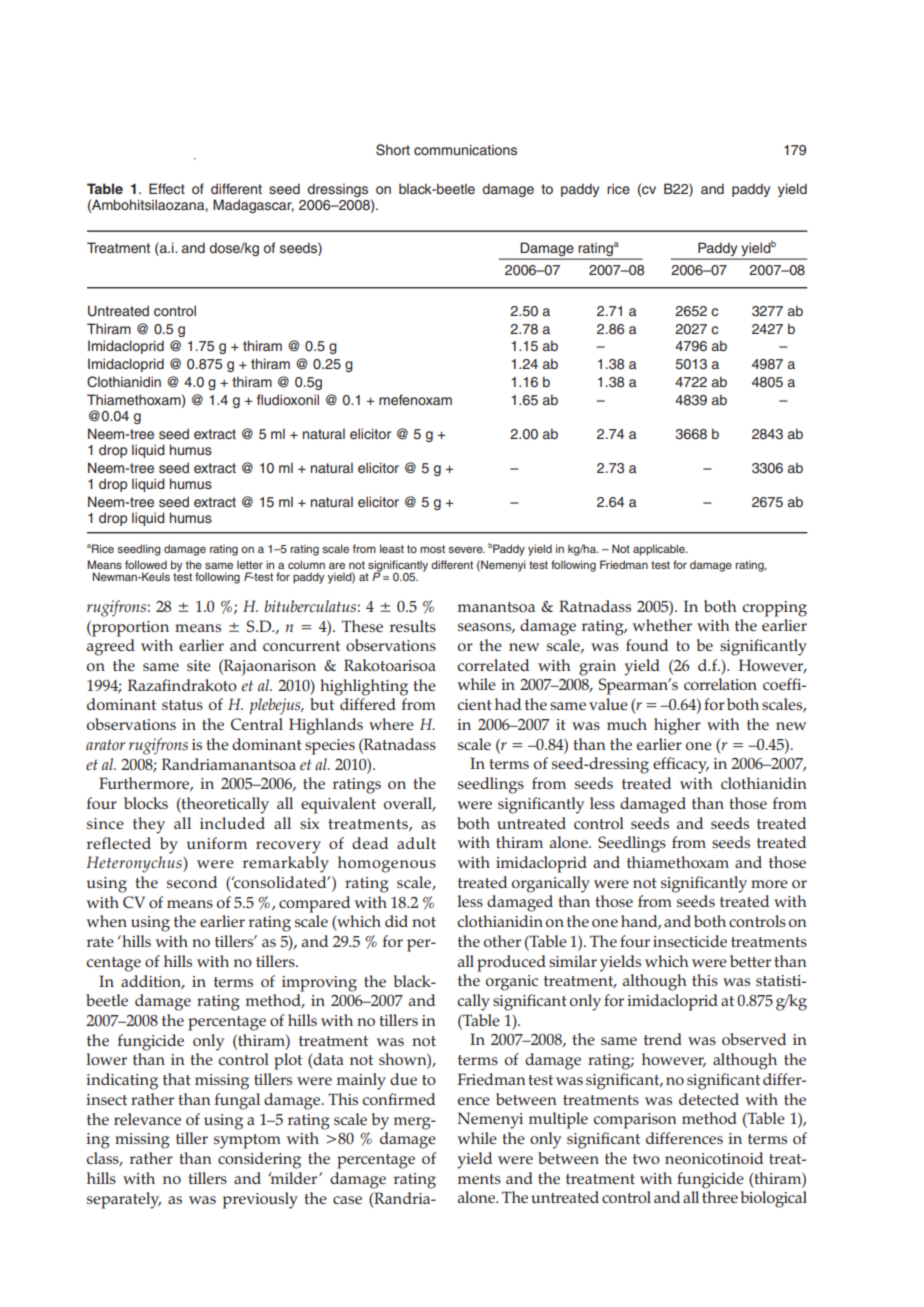 This screenshot has width=924, height=1307. Describe the element at coordinates (432, 549) in the screenshot. I see `most` at that location.
